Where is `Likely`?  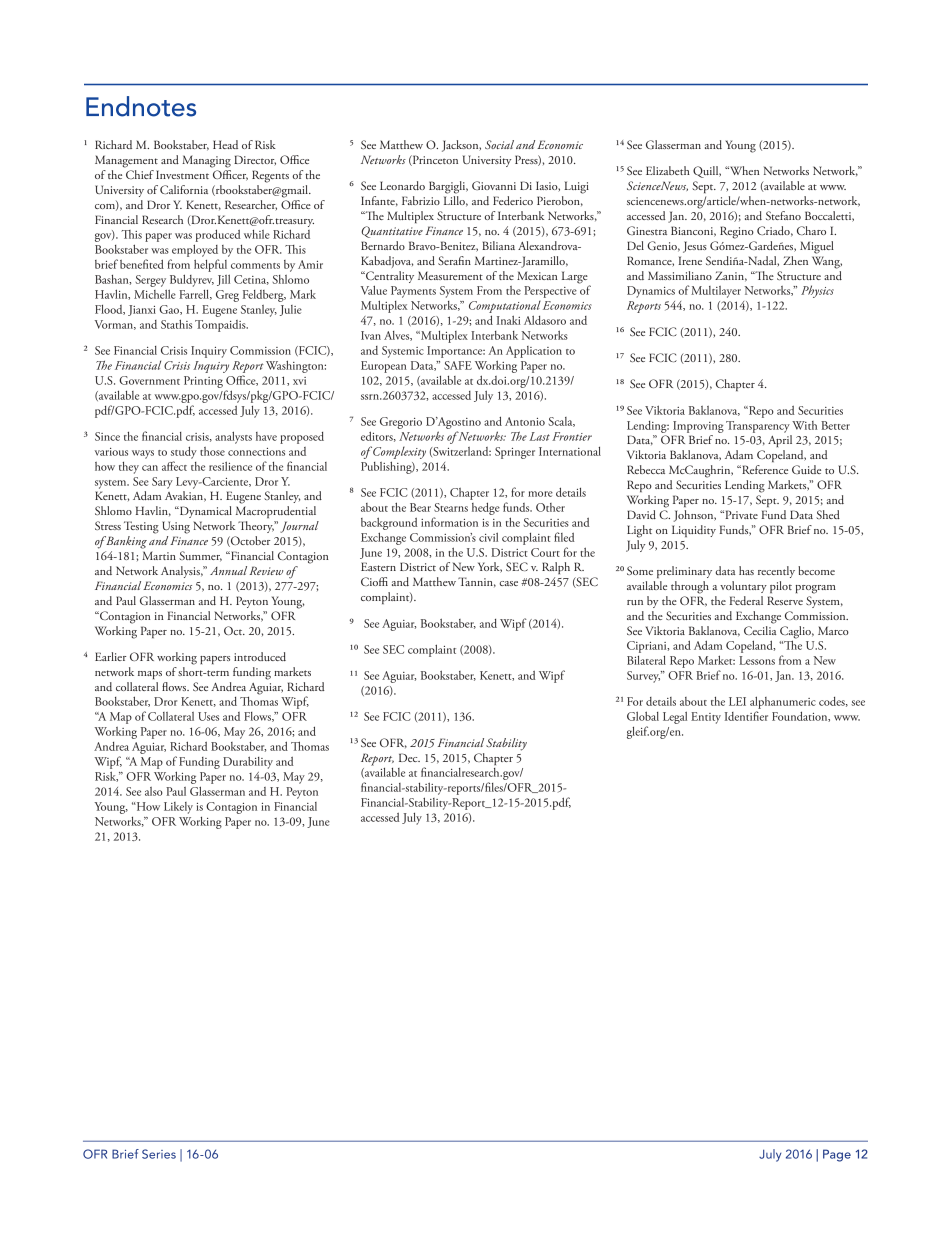
Likely is located at coordinates (178, 808).
